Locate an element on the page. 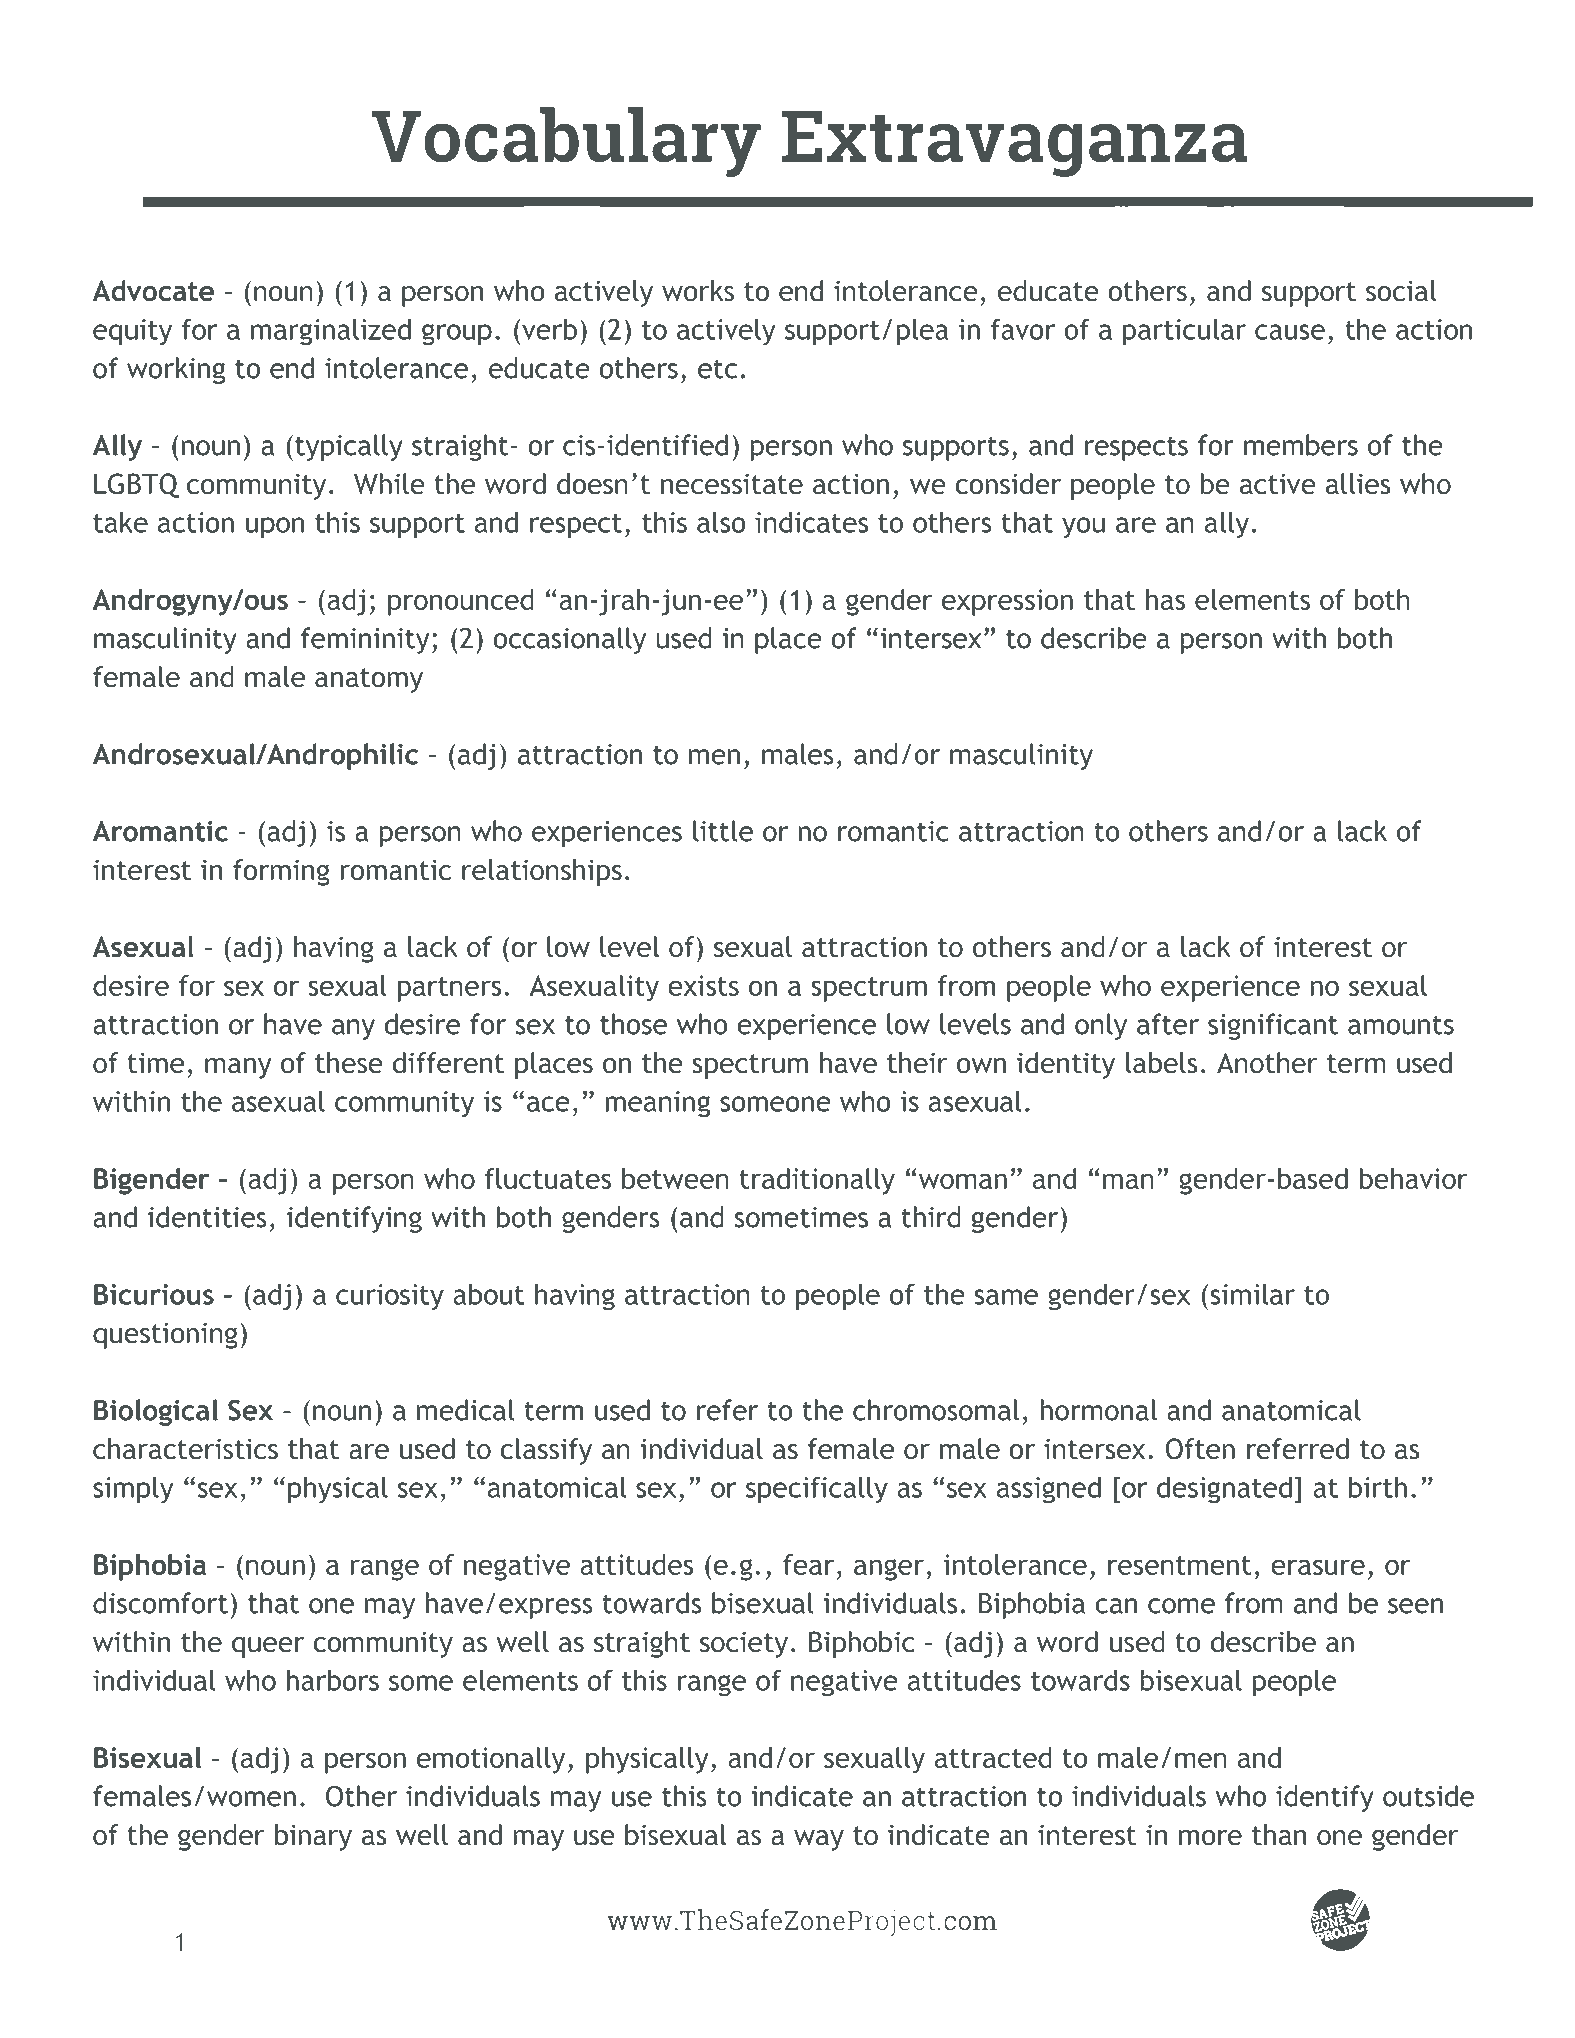  works is located at coordinates (698, 291).
